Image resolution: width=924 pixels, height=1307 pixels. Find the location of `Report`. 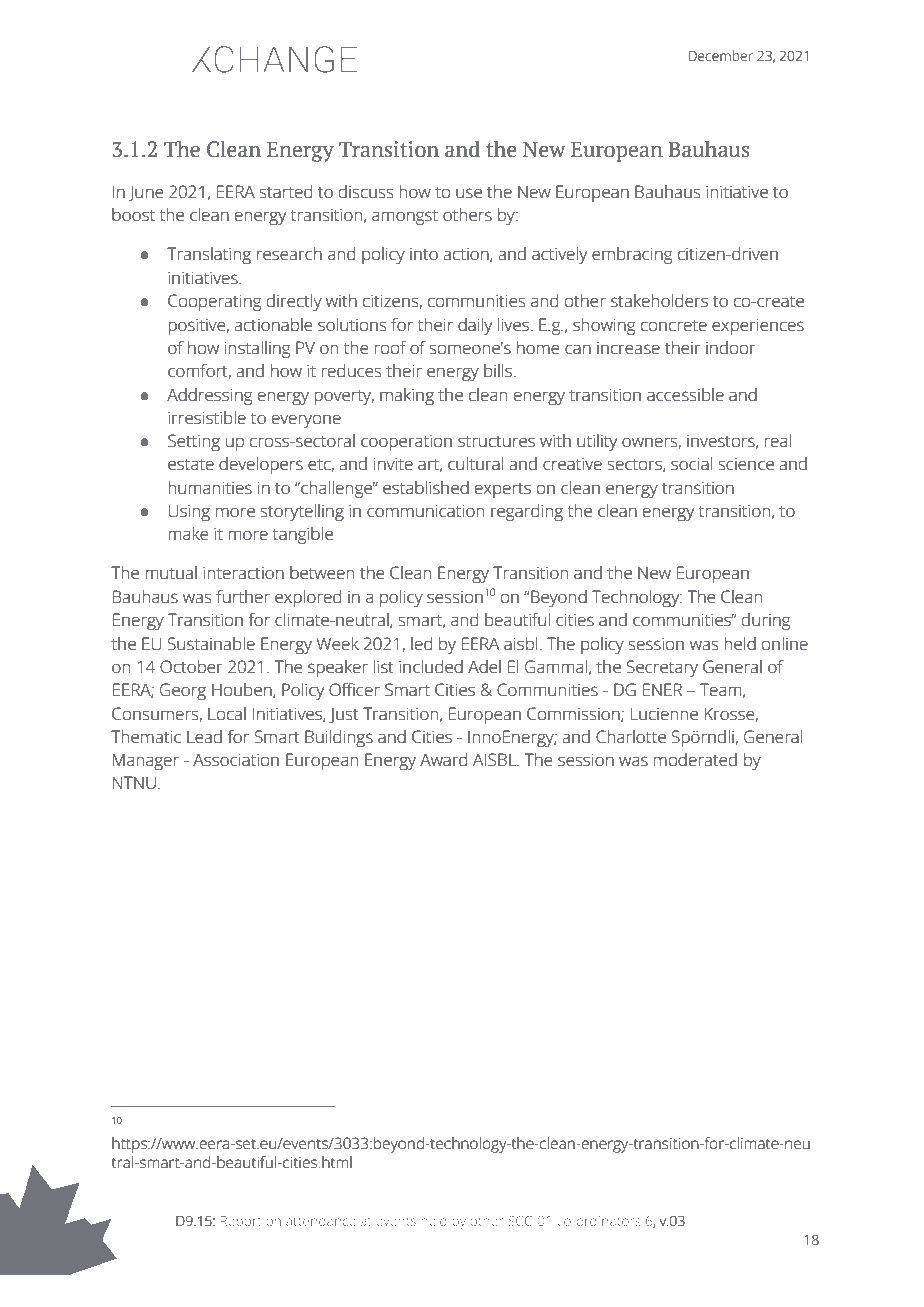

Report is located at coordinates (241, 1222).
